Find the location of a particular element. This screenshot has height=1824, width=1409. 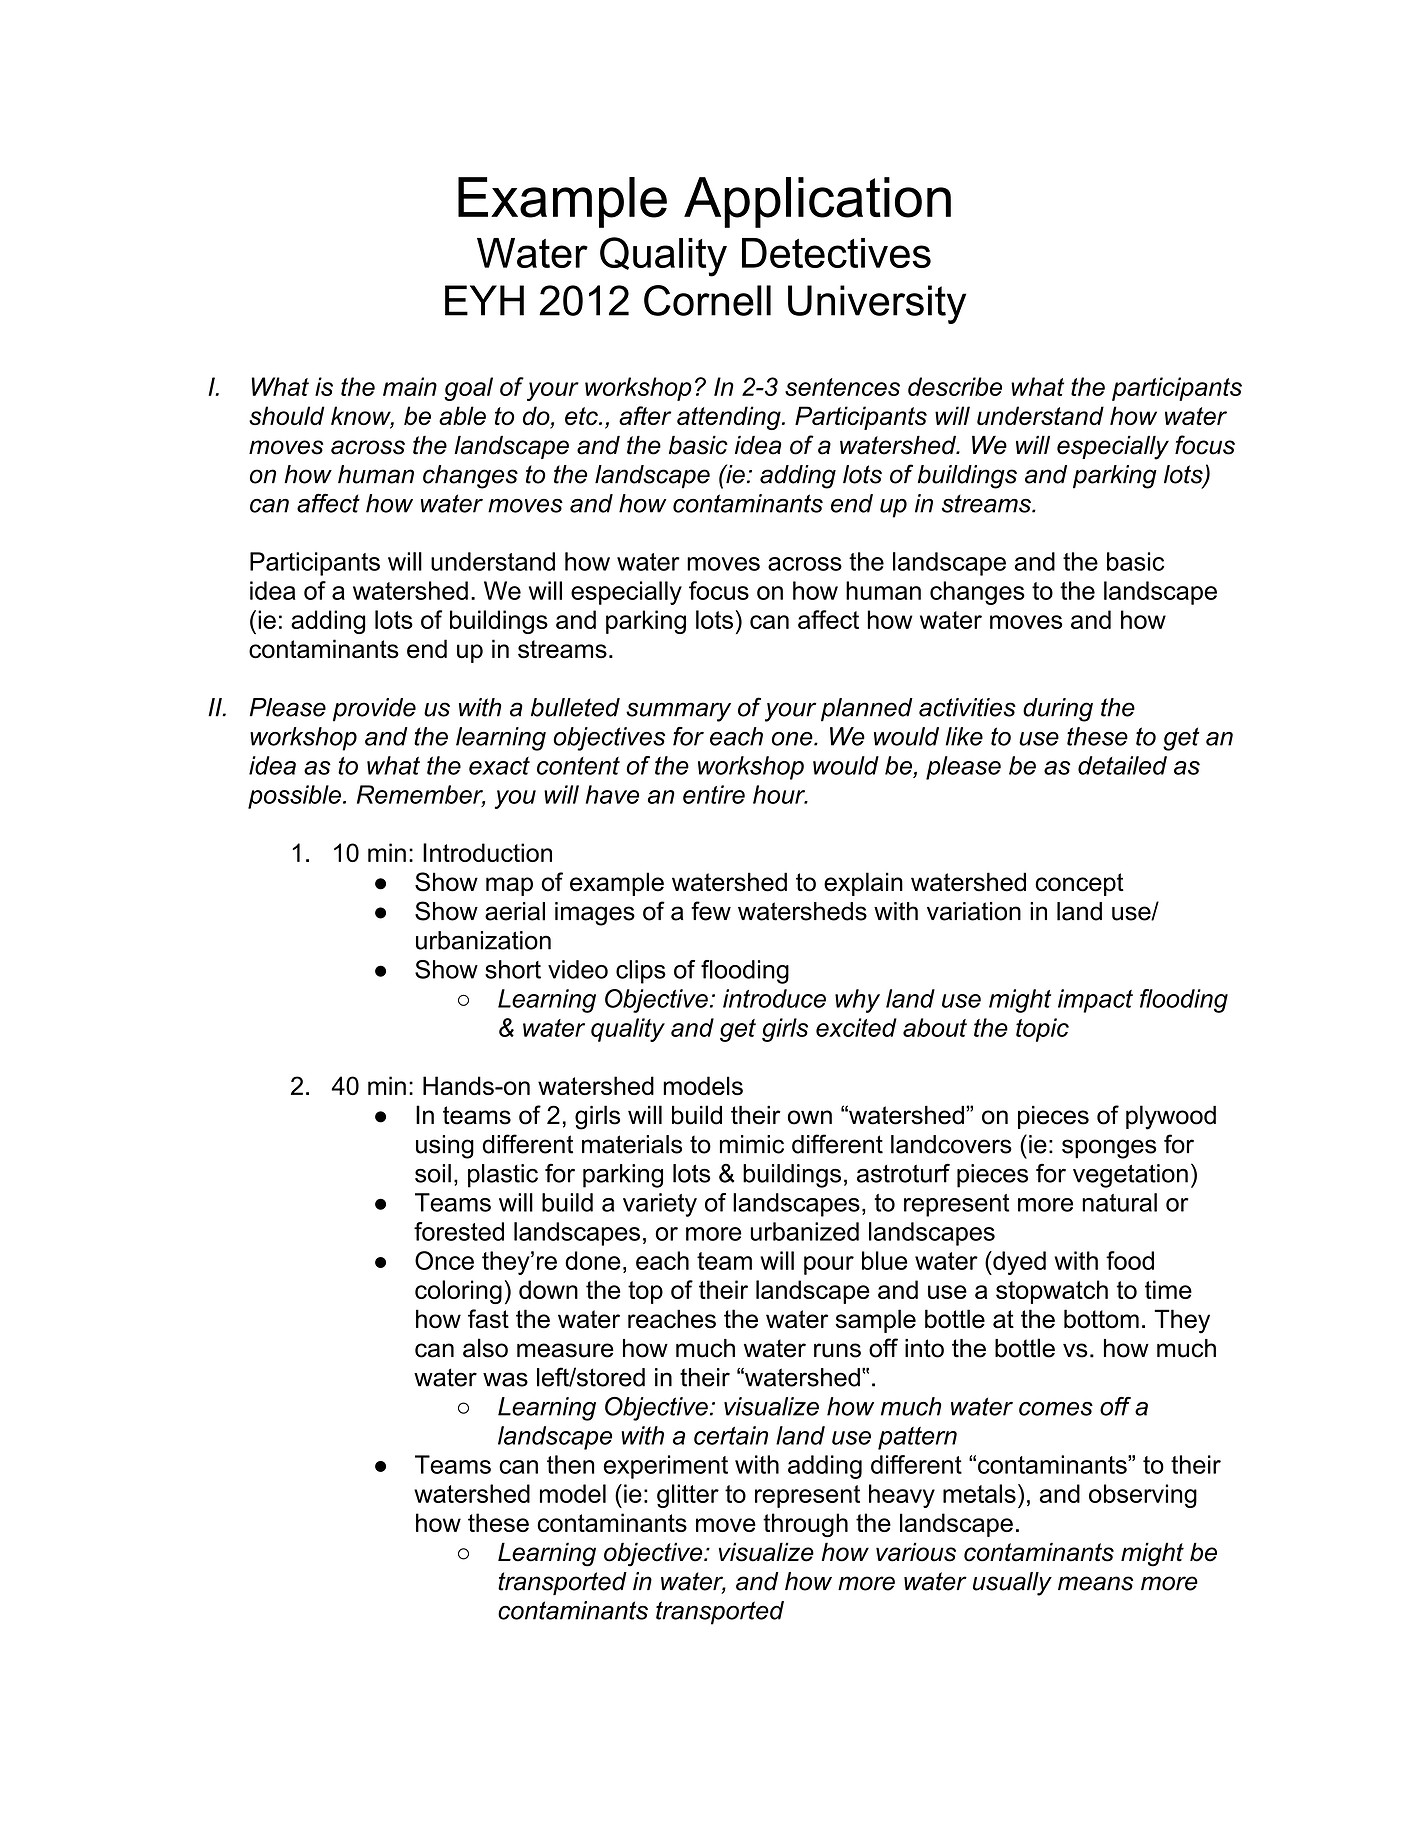

summary is located at coordinates (678, 712).
